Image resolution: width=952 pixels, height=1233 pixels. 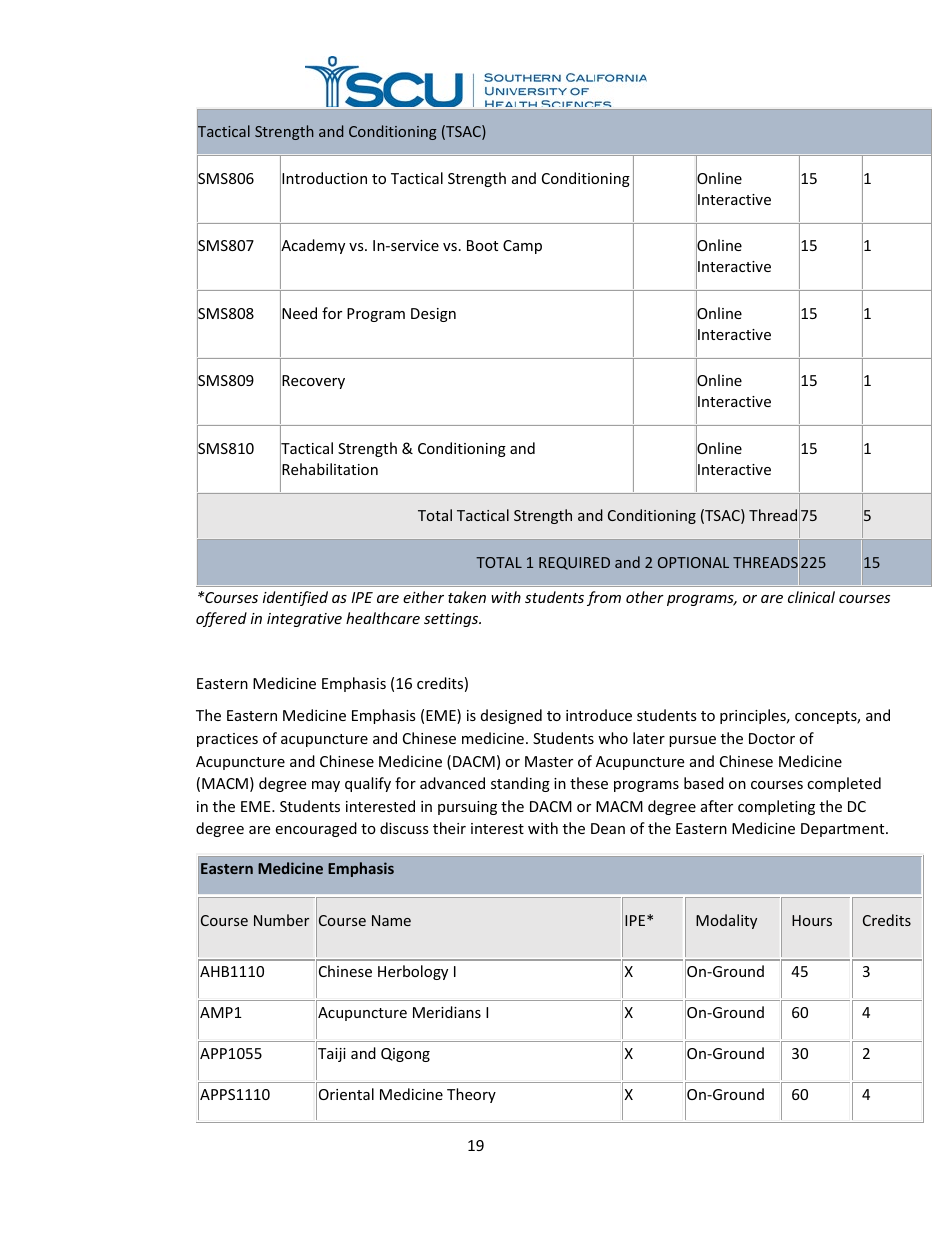 What do you see at coordinates (304, 620) in the image?
I see `integrative` at bounding box center [304, 620].
